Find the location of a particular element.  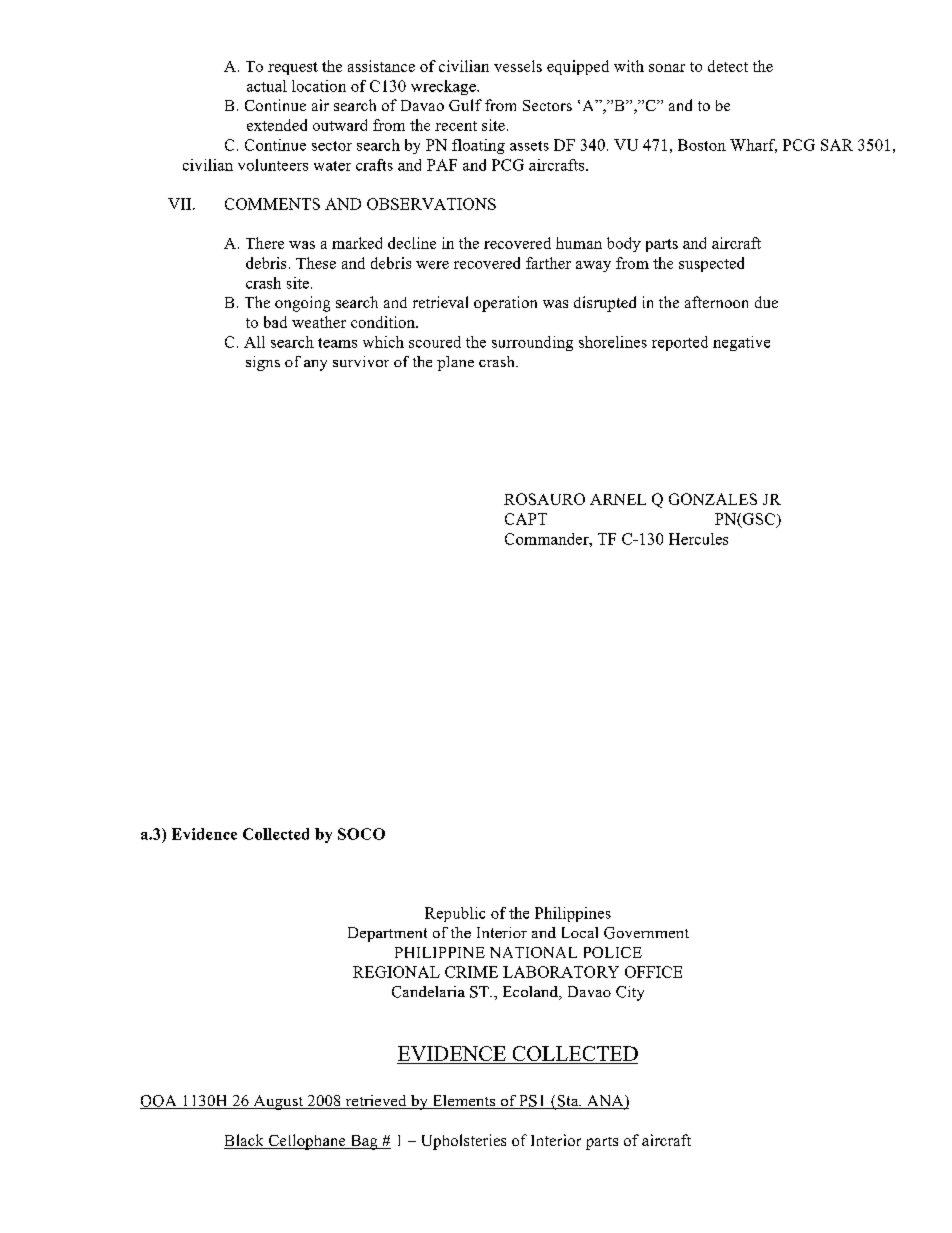

vessels is located at coordinates (518, 66).
